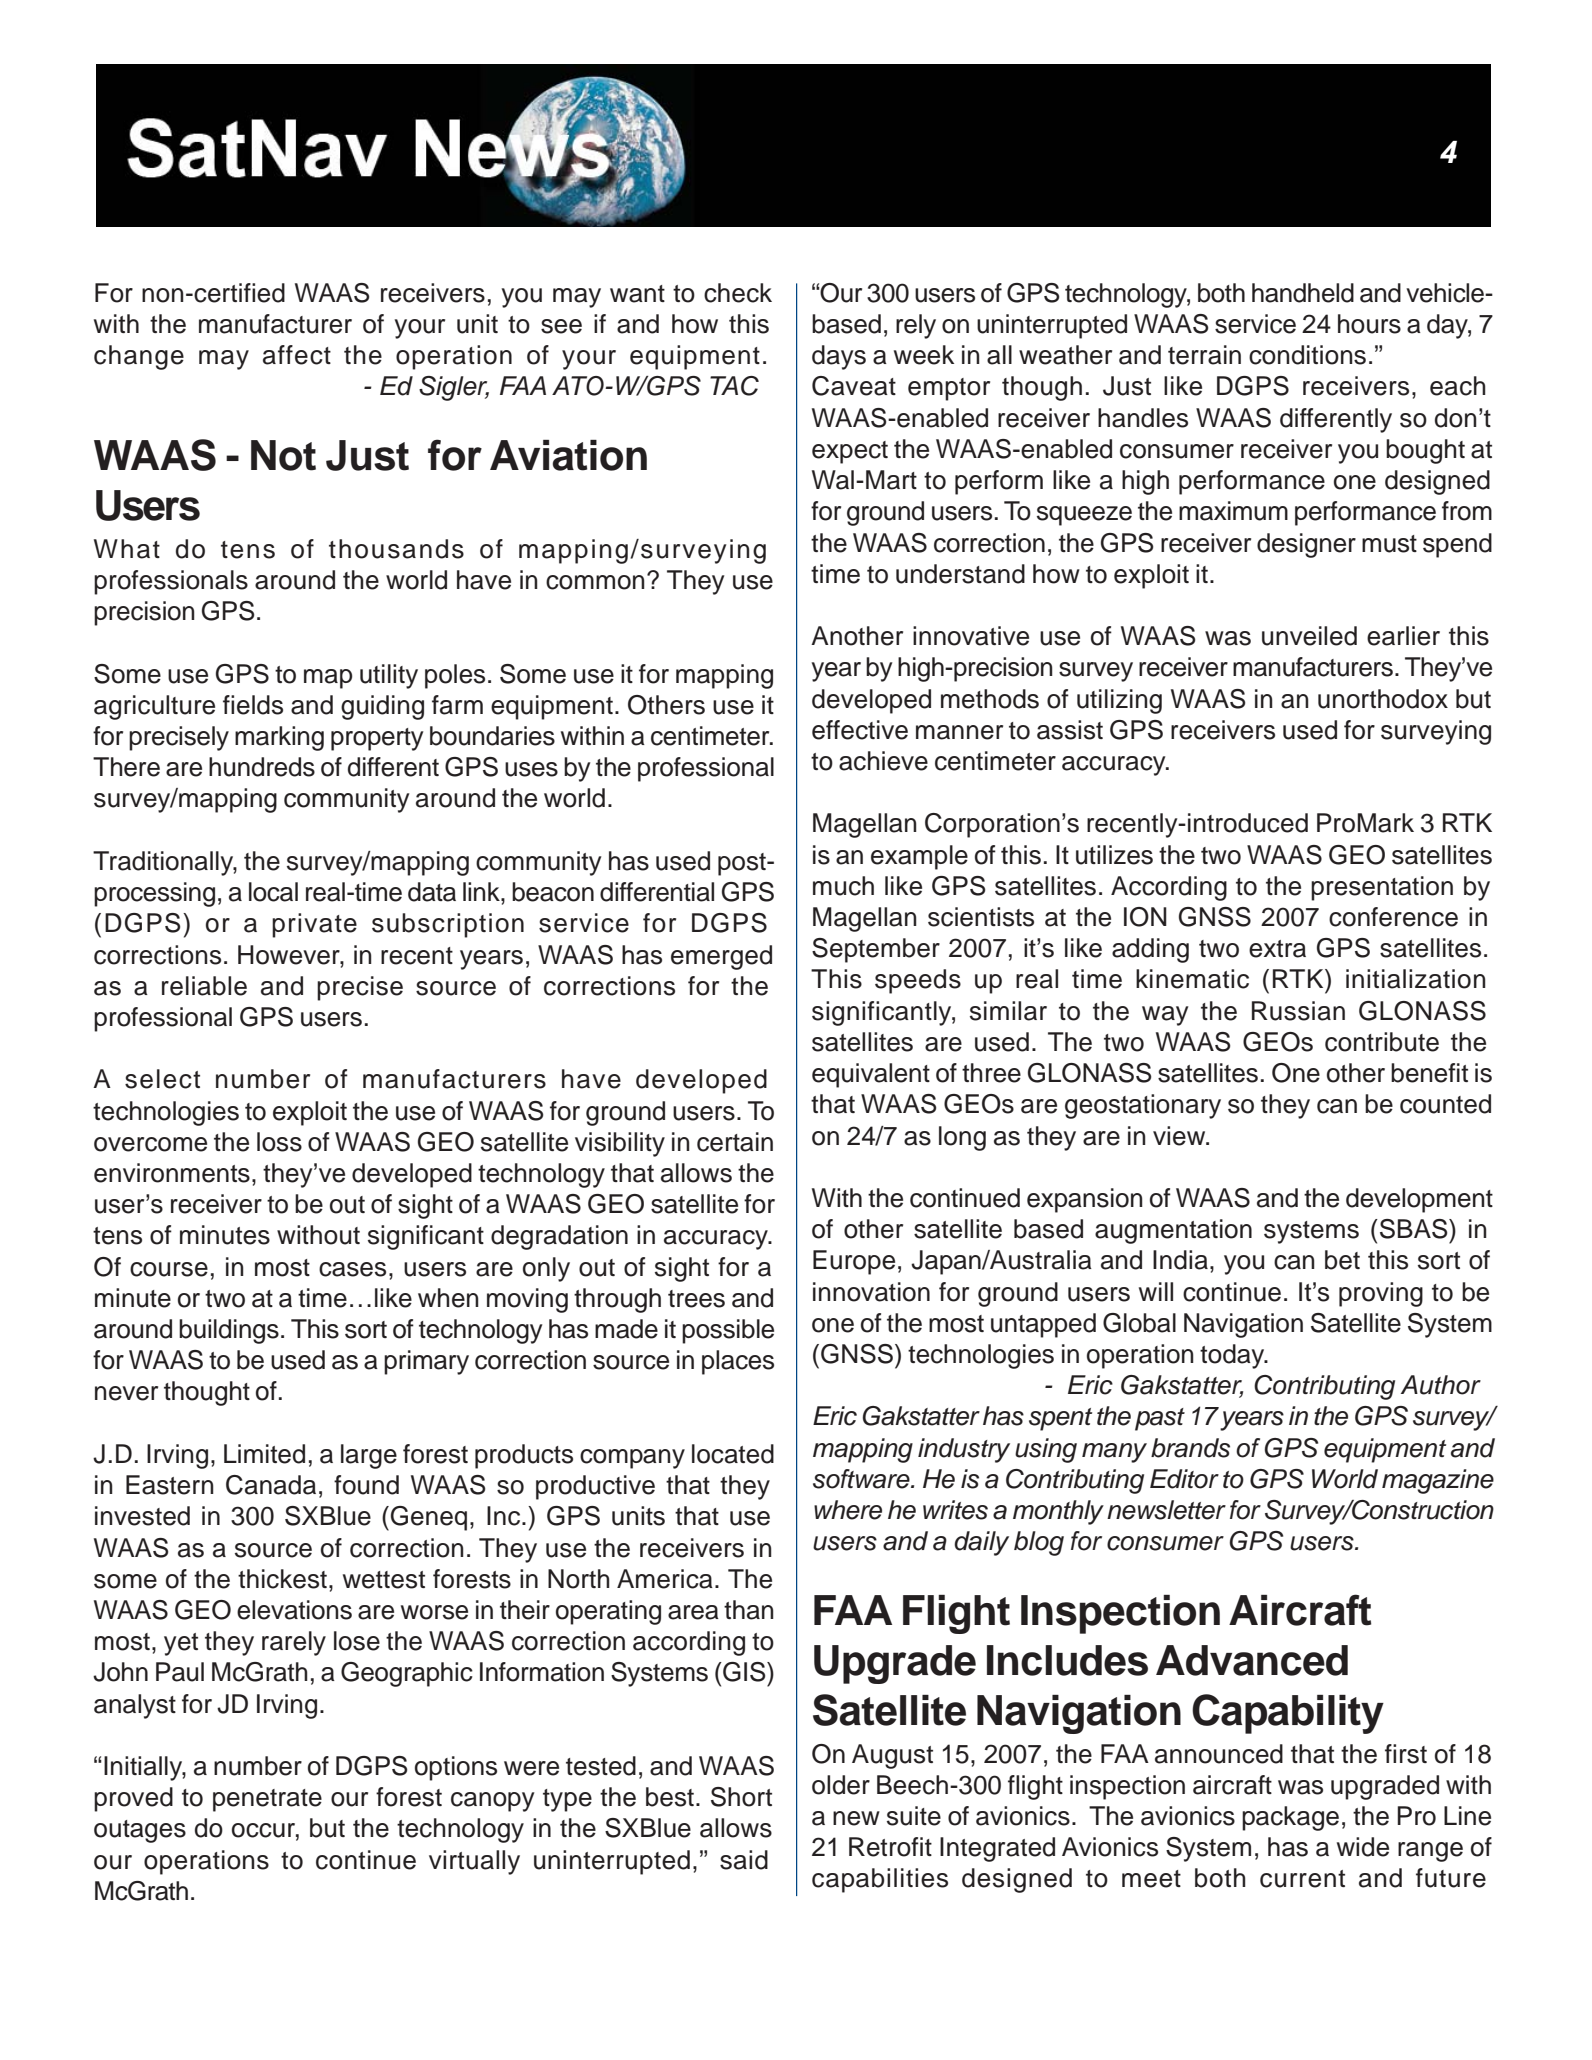  I want to click on penetrate, so click(267, 1800).
